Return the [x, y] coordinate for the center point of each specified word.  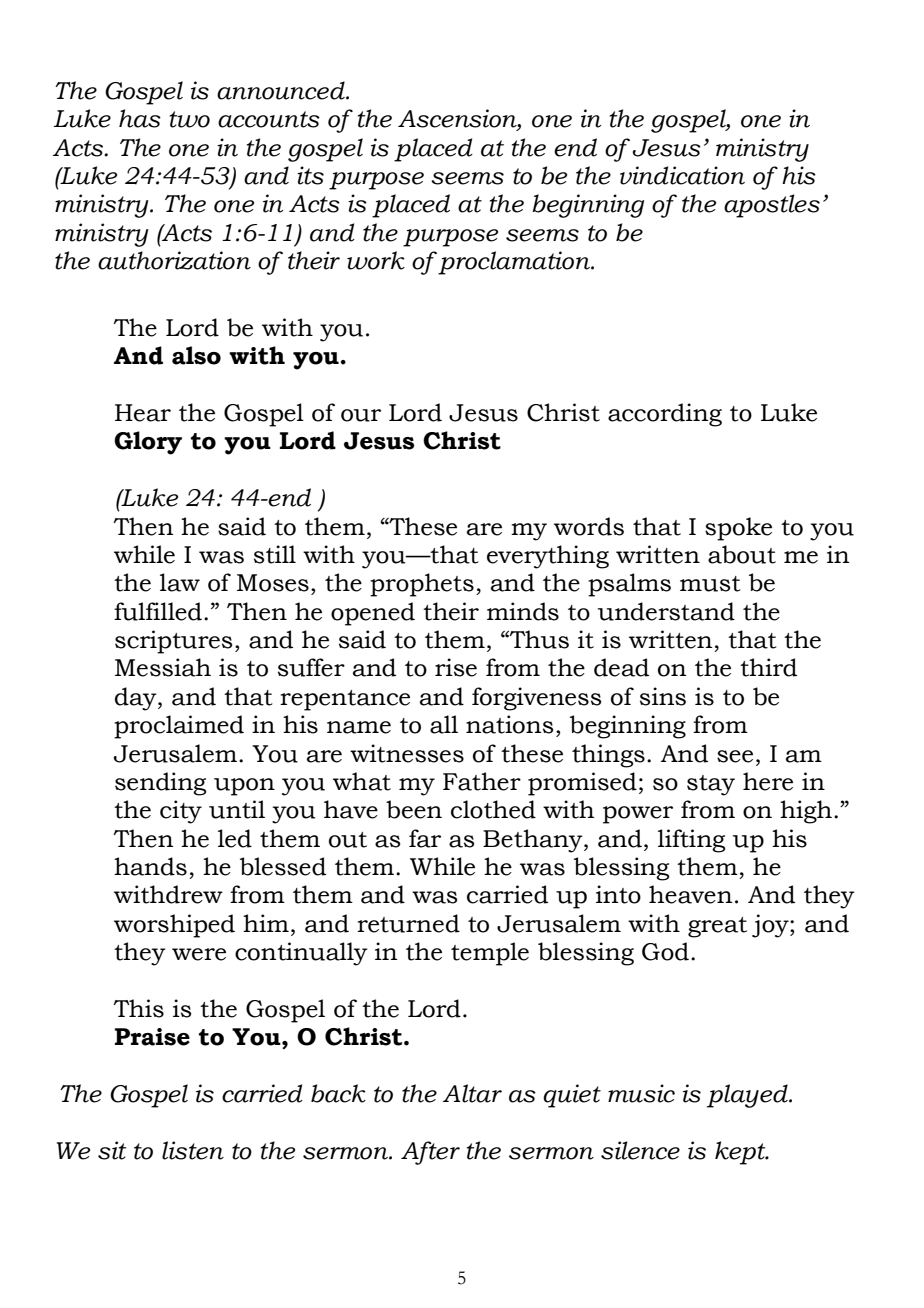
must [710, 584]
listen [193, 1150]
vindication [682, 175]
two [190, 119]
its [310, 175]
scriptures [173, 642]
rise [456, 667]
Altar [472, 1093]
